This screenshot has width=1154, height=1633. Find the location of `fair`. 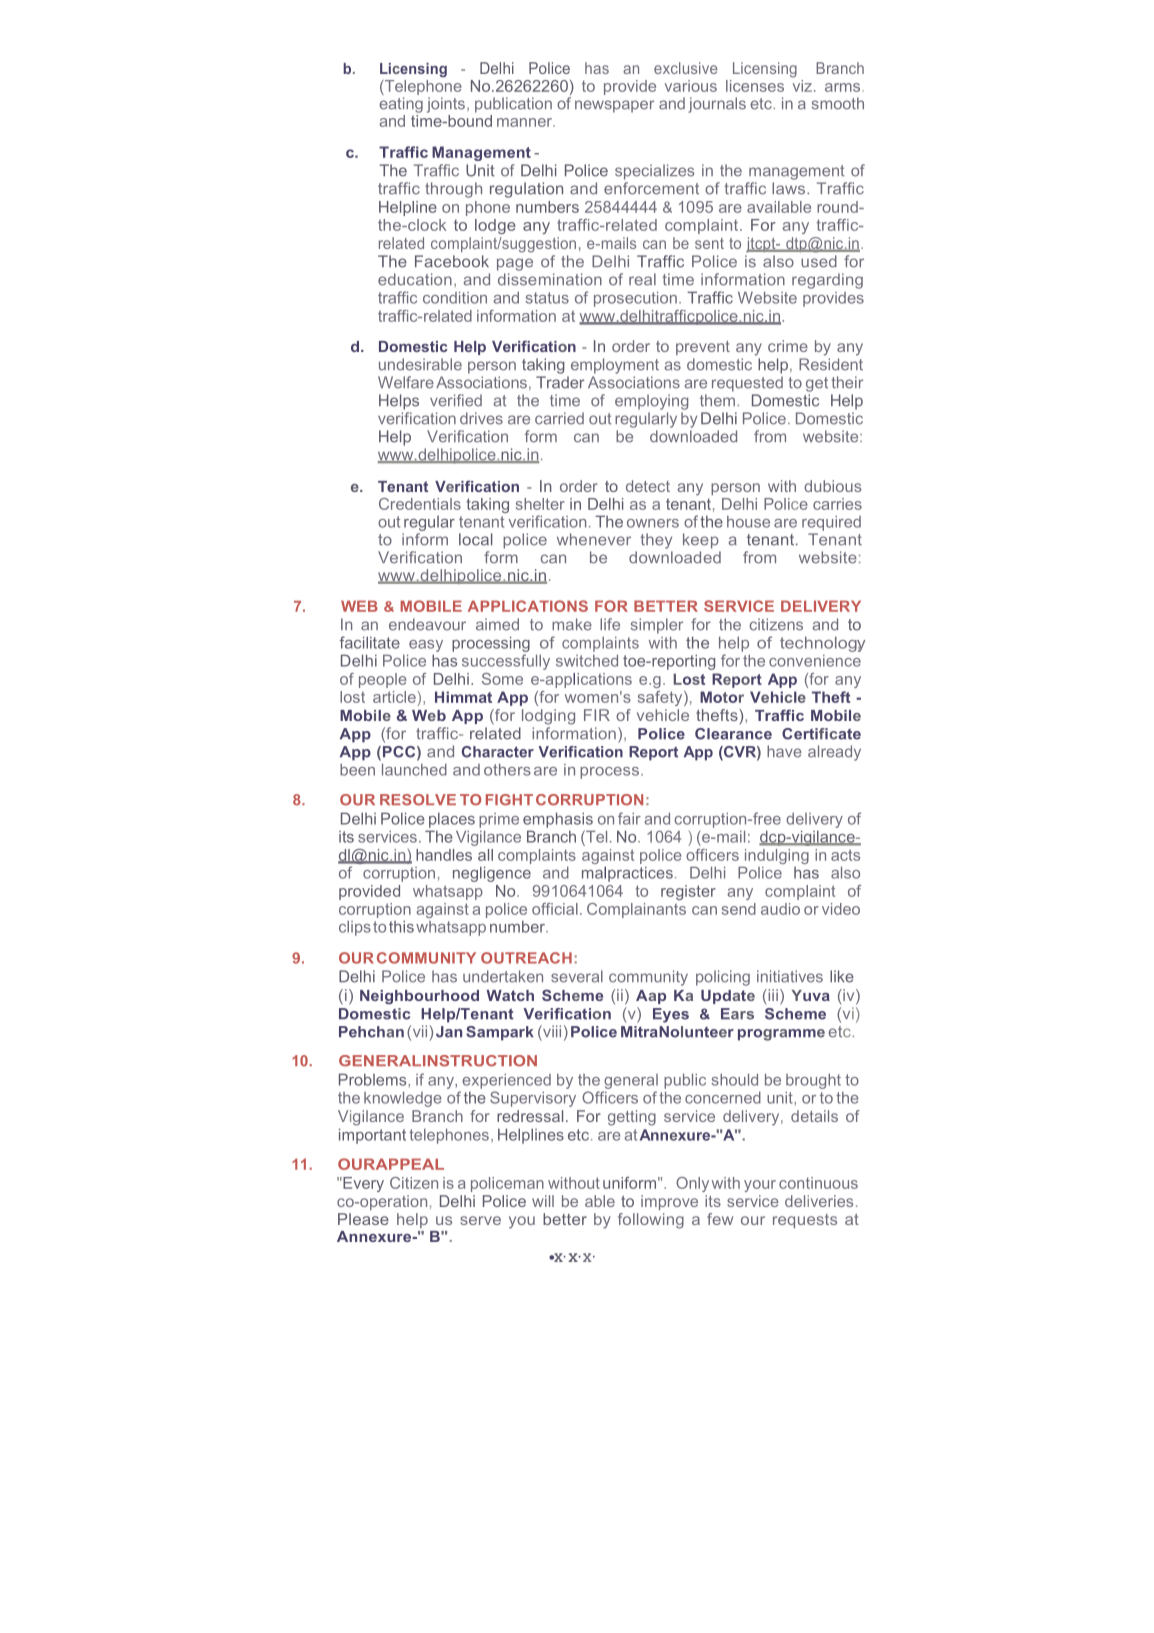

fair is located at coordinates (629, 818).
